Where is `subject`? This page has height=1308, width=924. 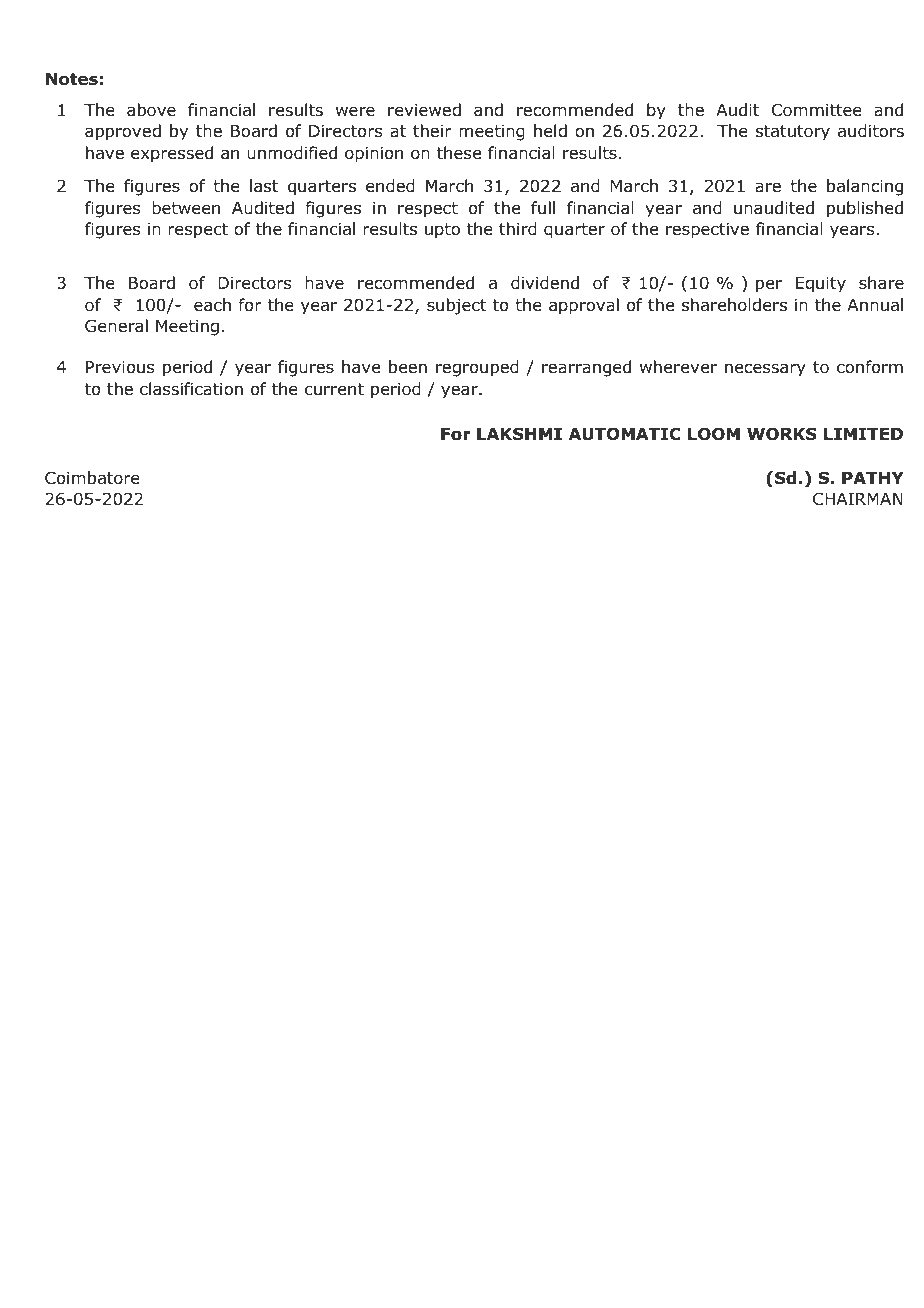 subject is located at coordinates (456, 306).
